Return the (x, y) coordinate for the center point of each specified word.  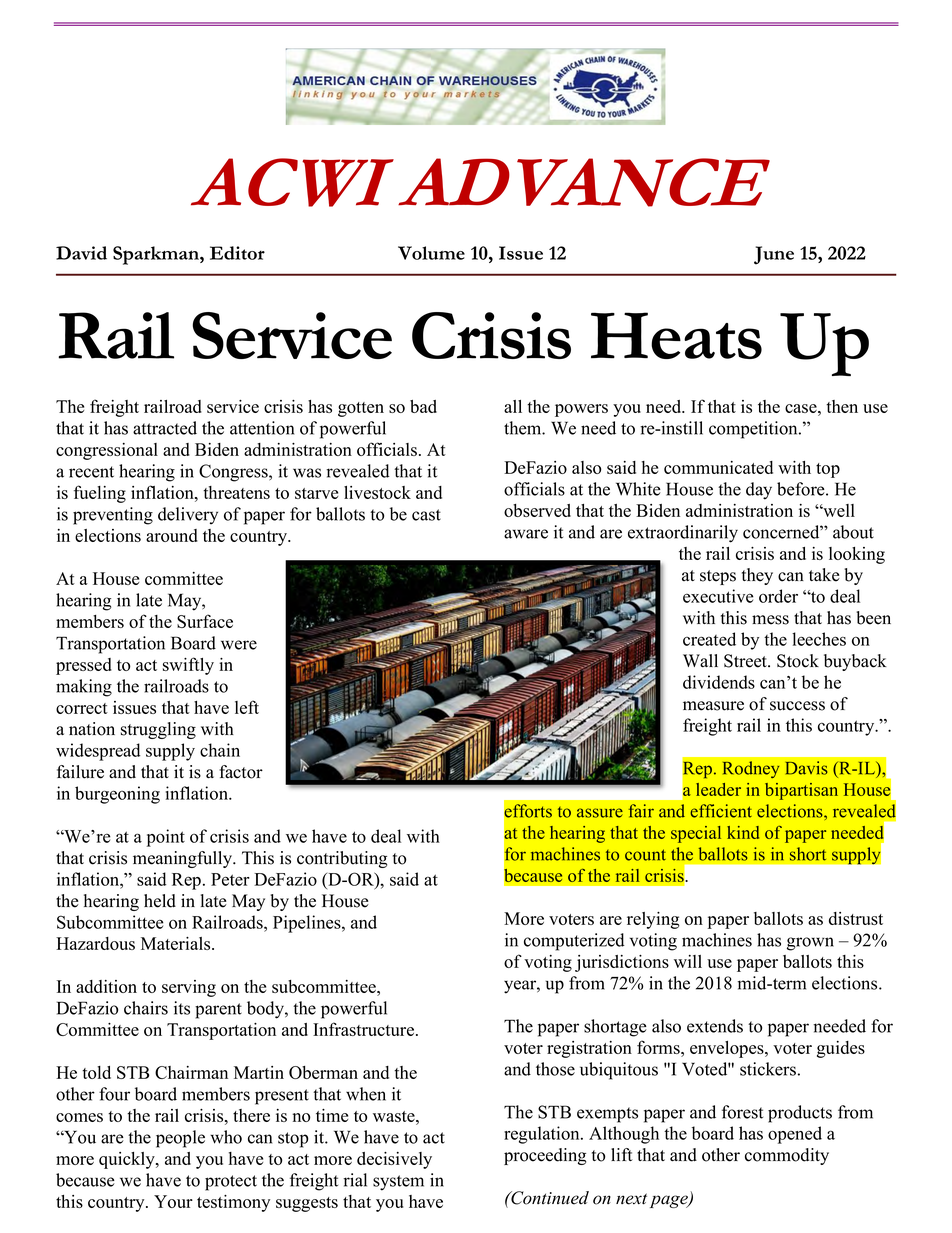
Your (173, 1201)
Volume (431, 253)
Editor (237, 253)
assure (600, 813)
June (774, 255)
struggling (158, 730)
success (797, 706)
